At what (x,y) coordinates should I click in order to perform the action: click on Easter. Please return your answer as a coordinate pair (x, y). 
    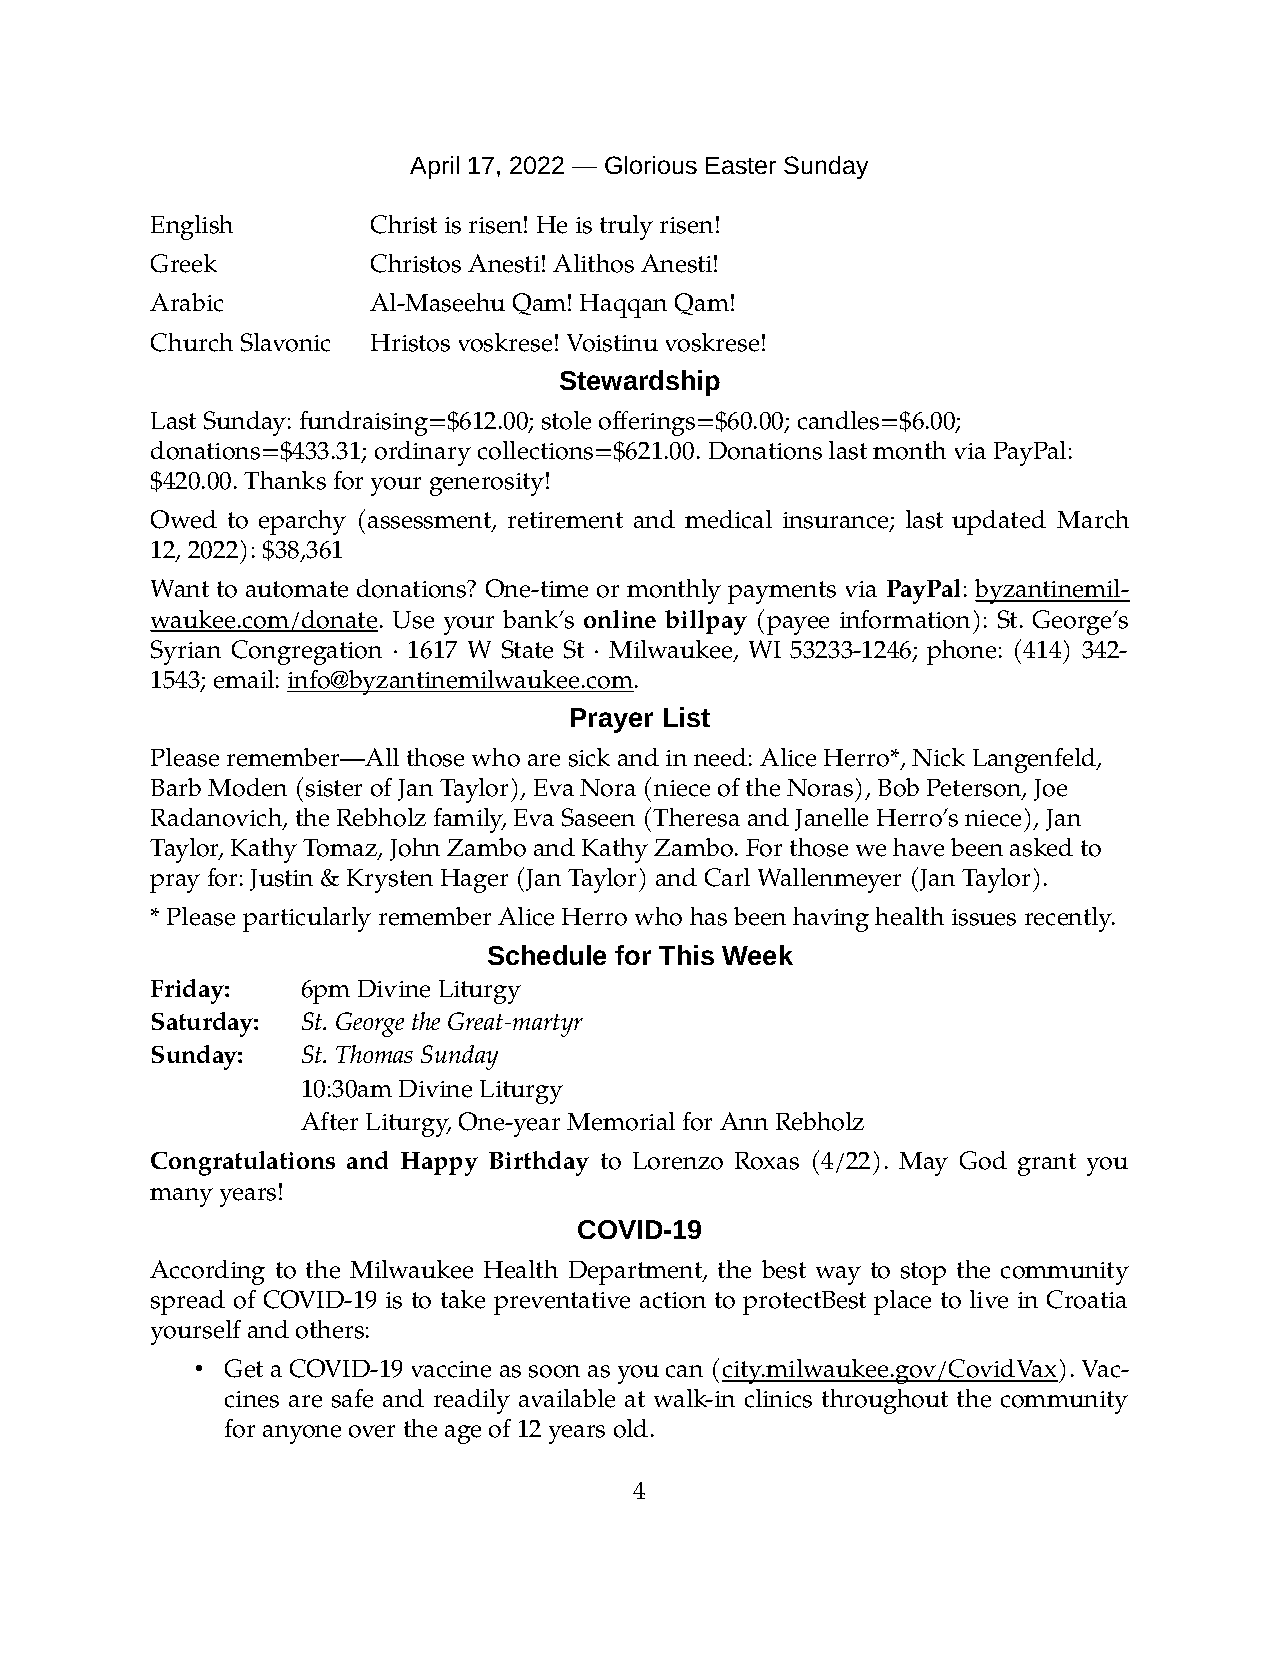
    Looking at the image, I should click on (741, 165).
